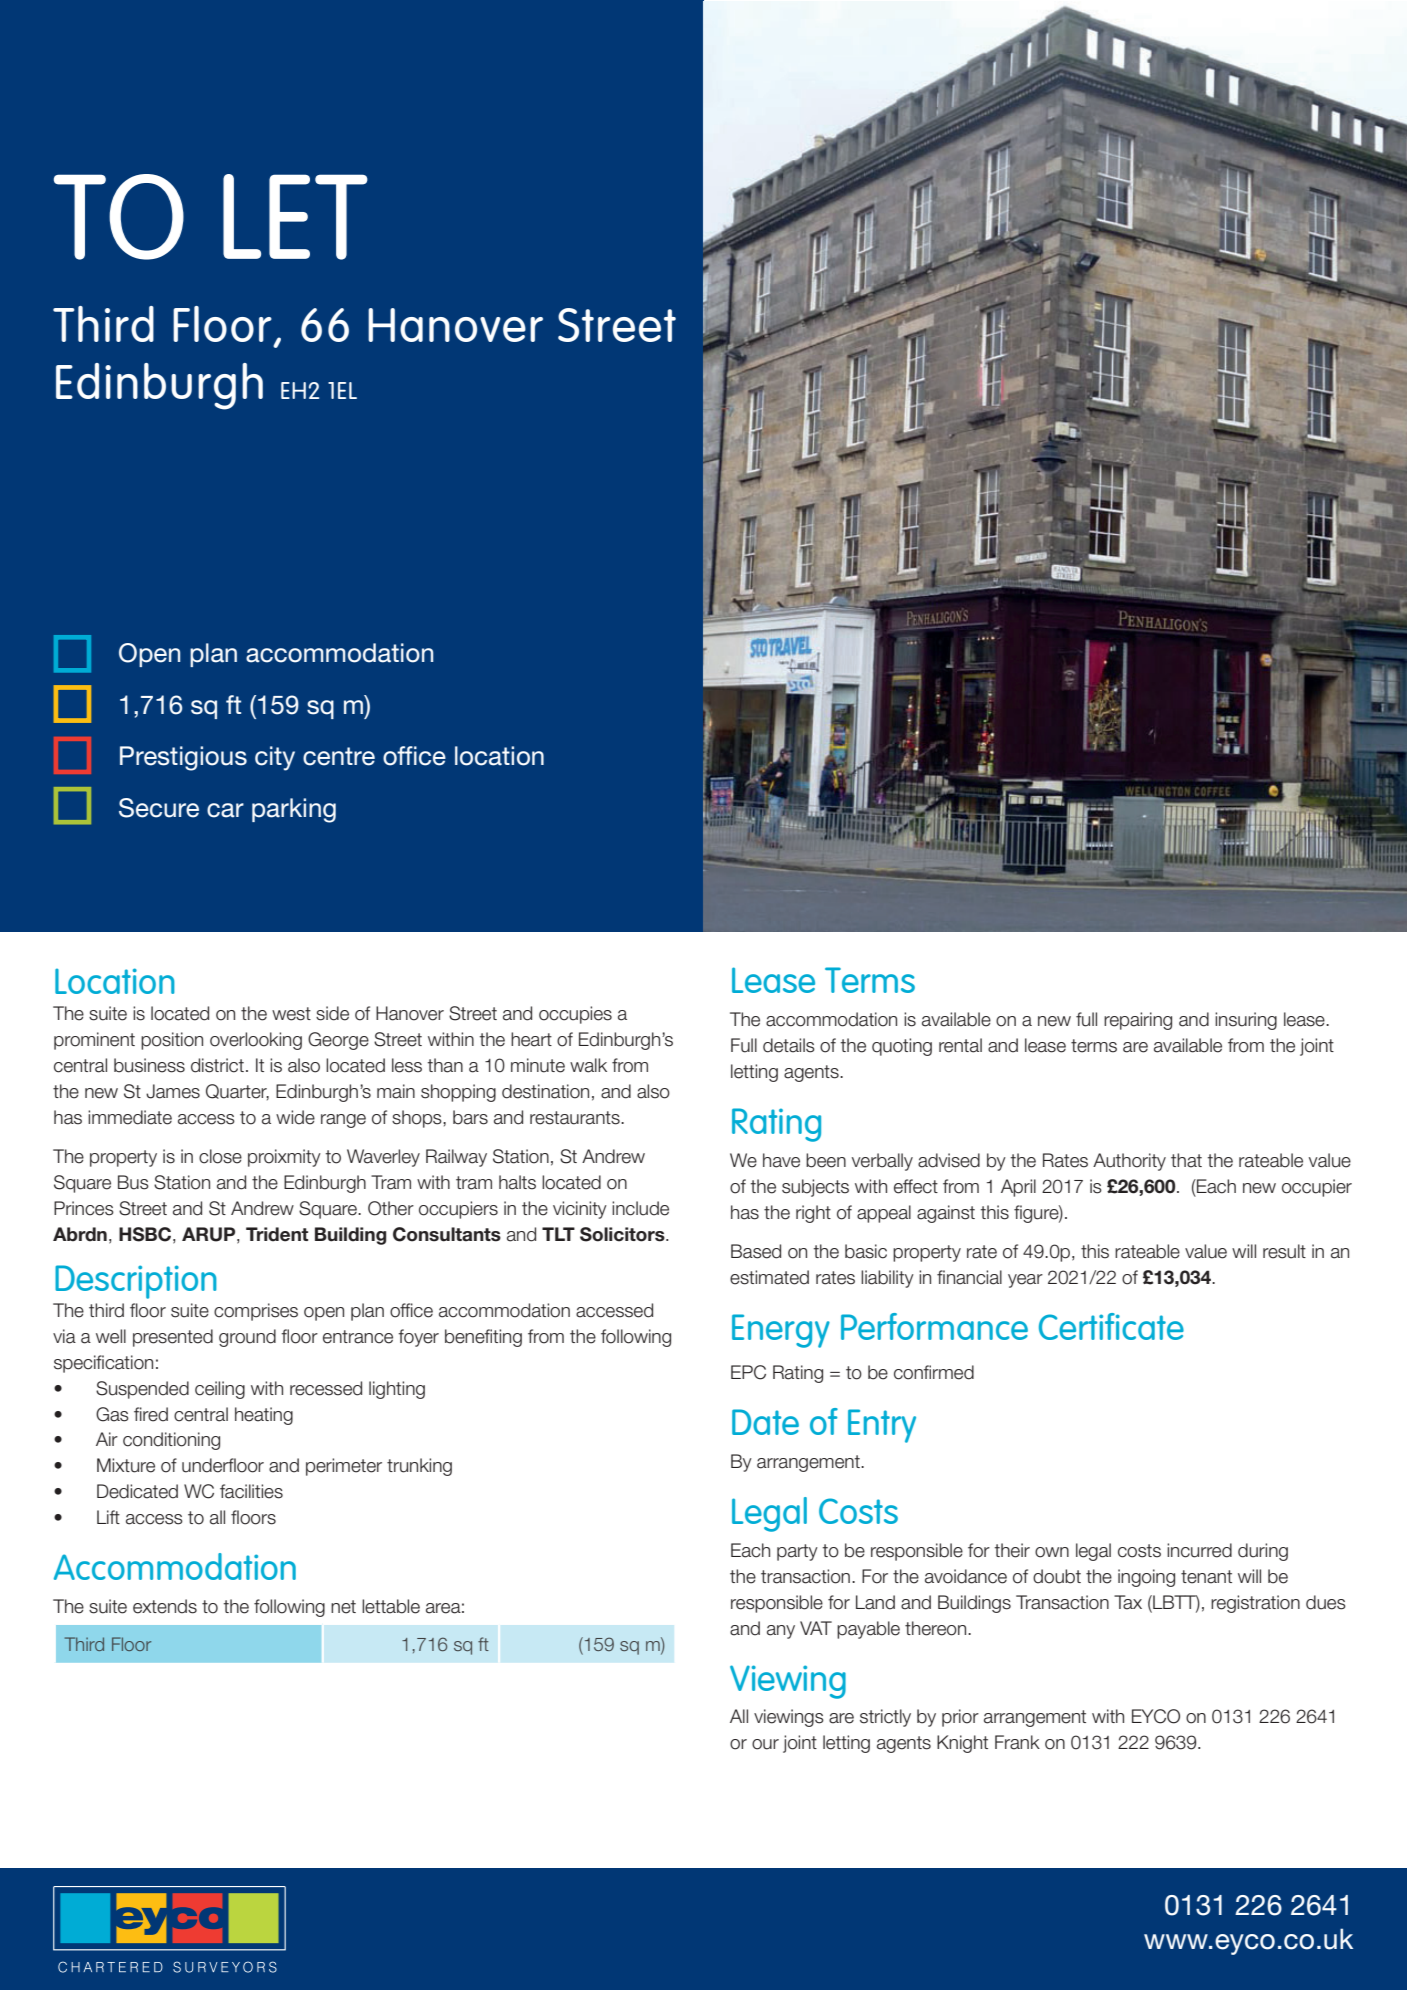 The height and width of the document is (1990, 1407). I want to click on car, so click(225, 810).
